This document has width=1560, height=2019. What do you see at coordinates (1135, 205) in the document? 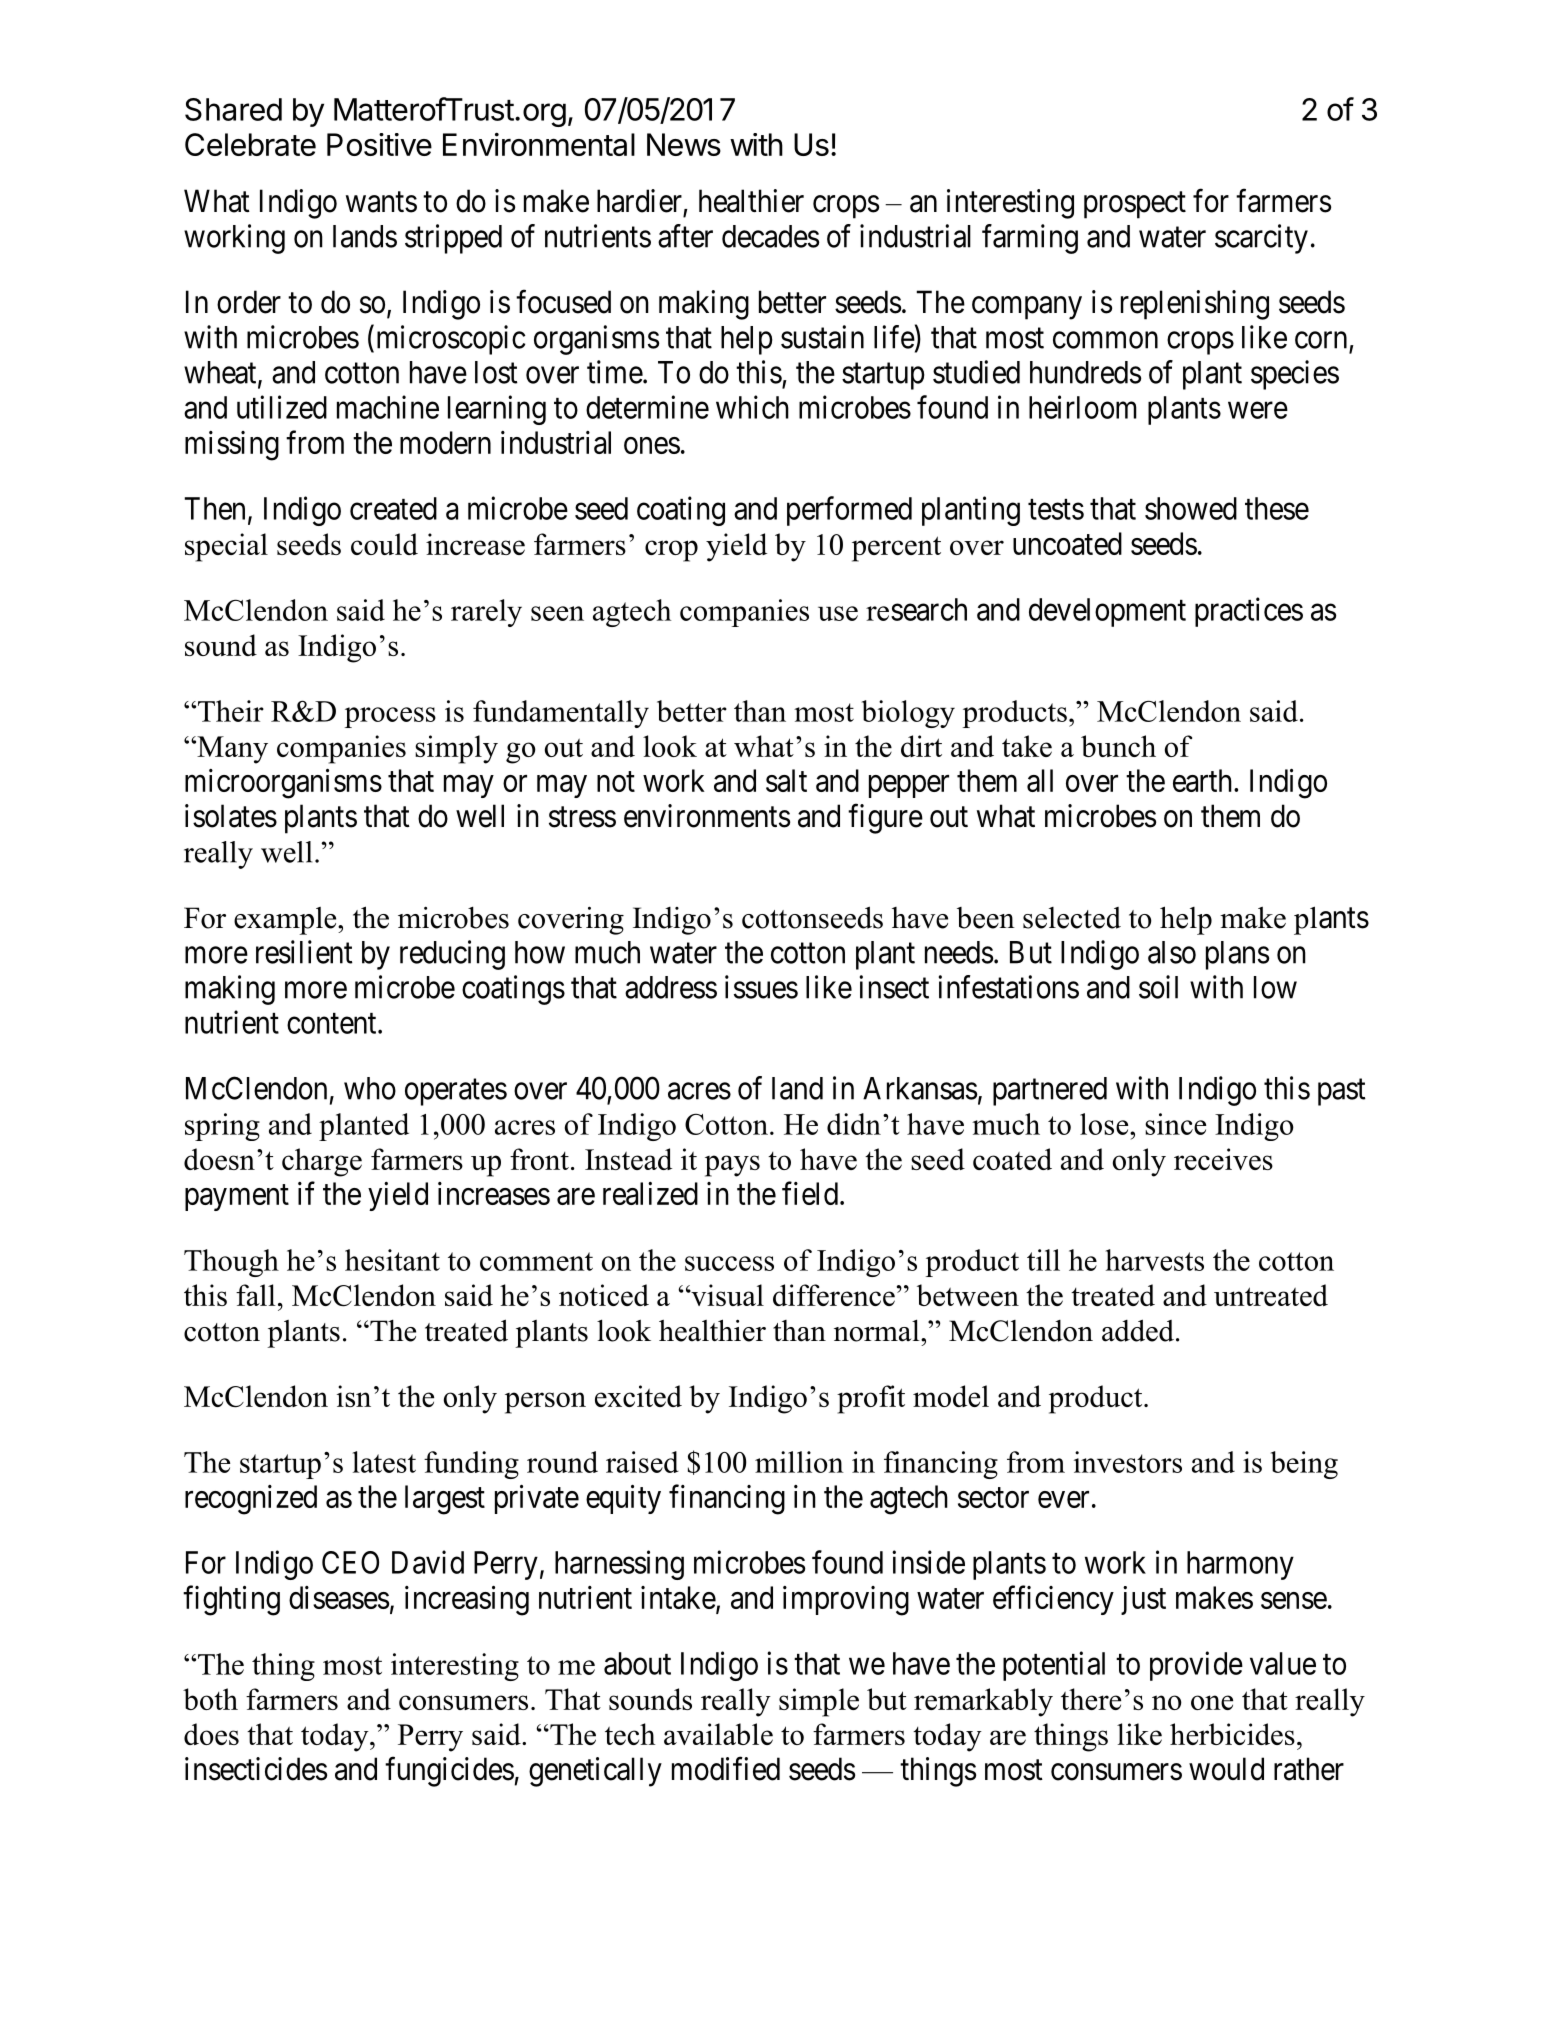
I see `prospect` at bounding box center [1135, 205].
